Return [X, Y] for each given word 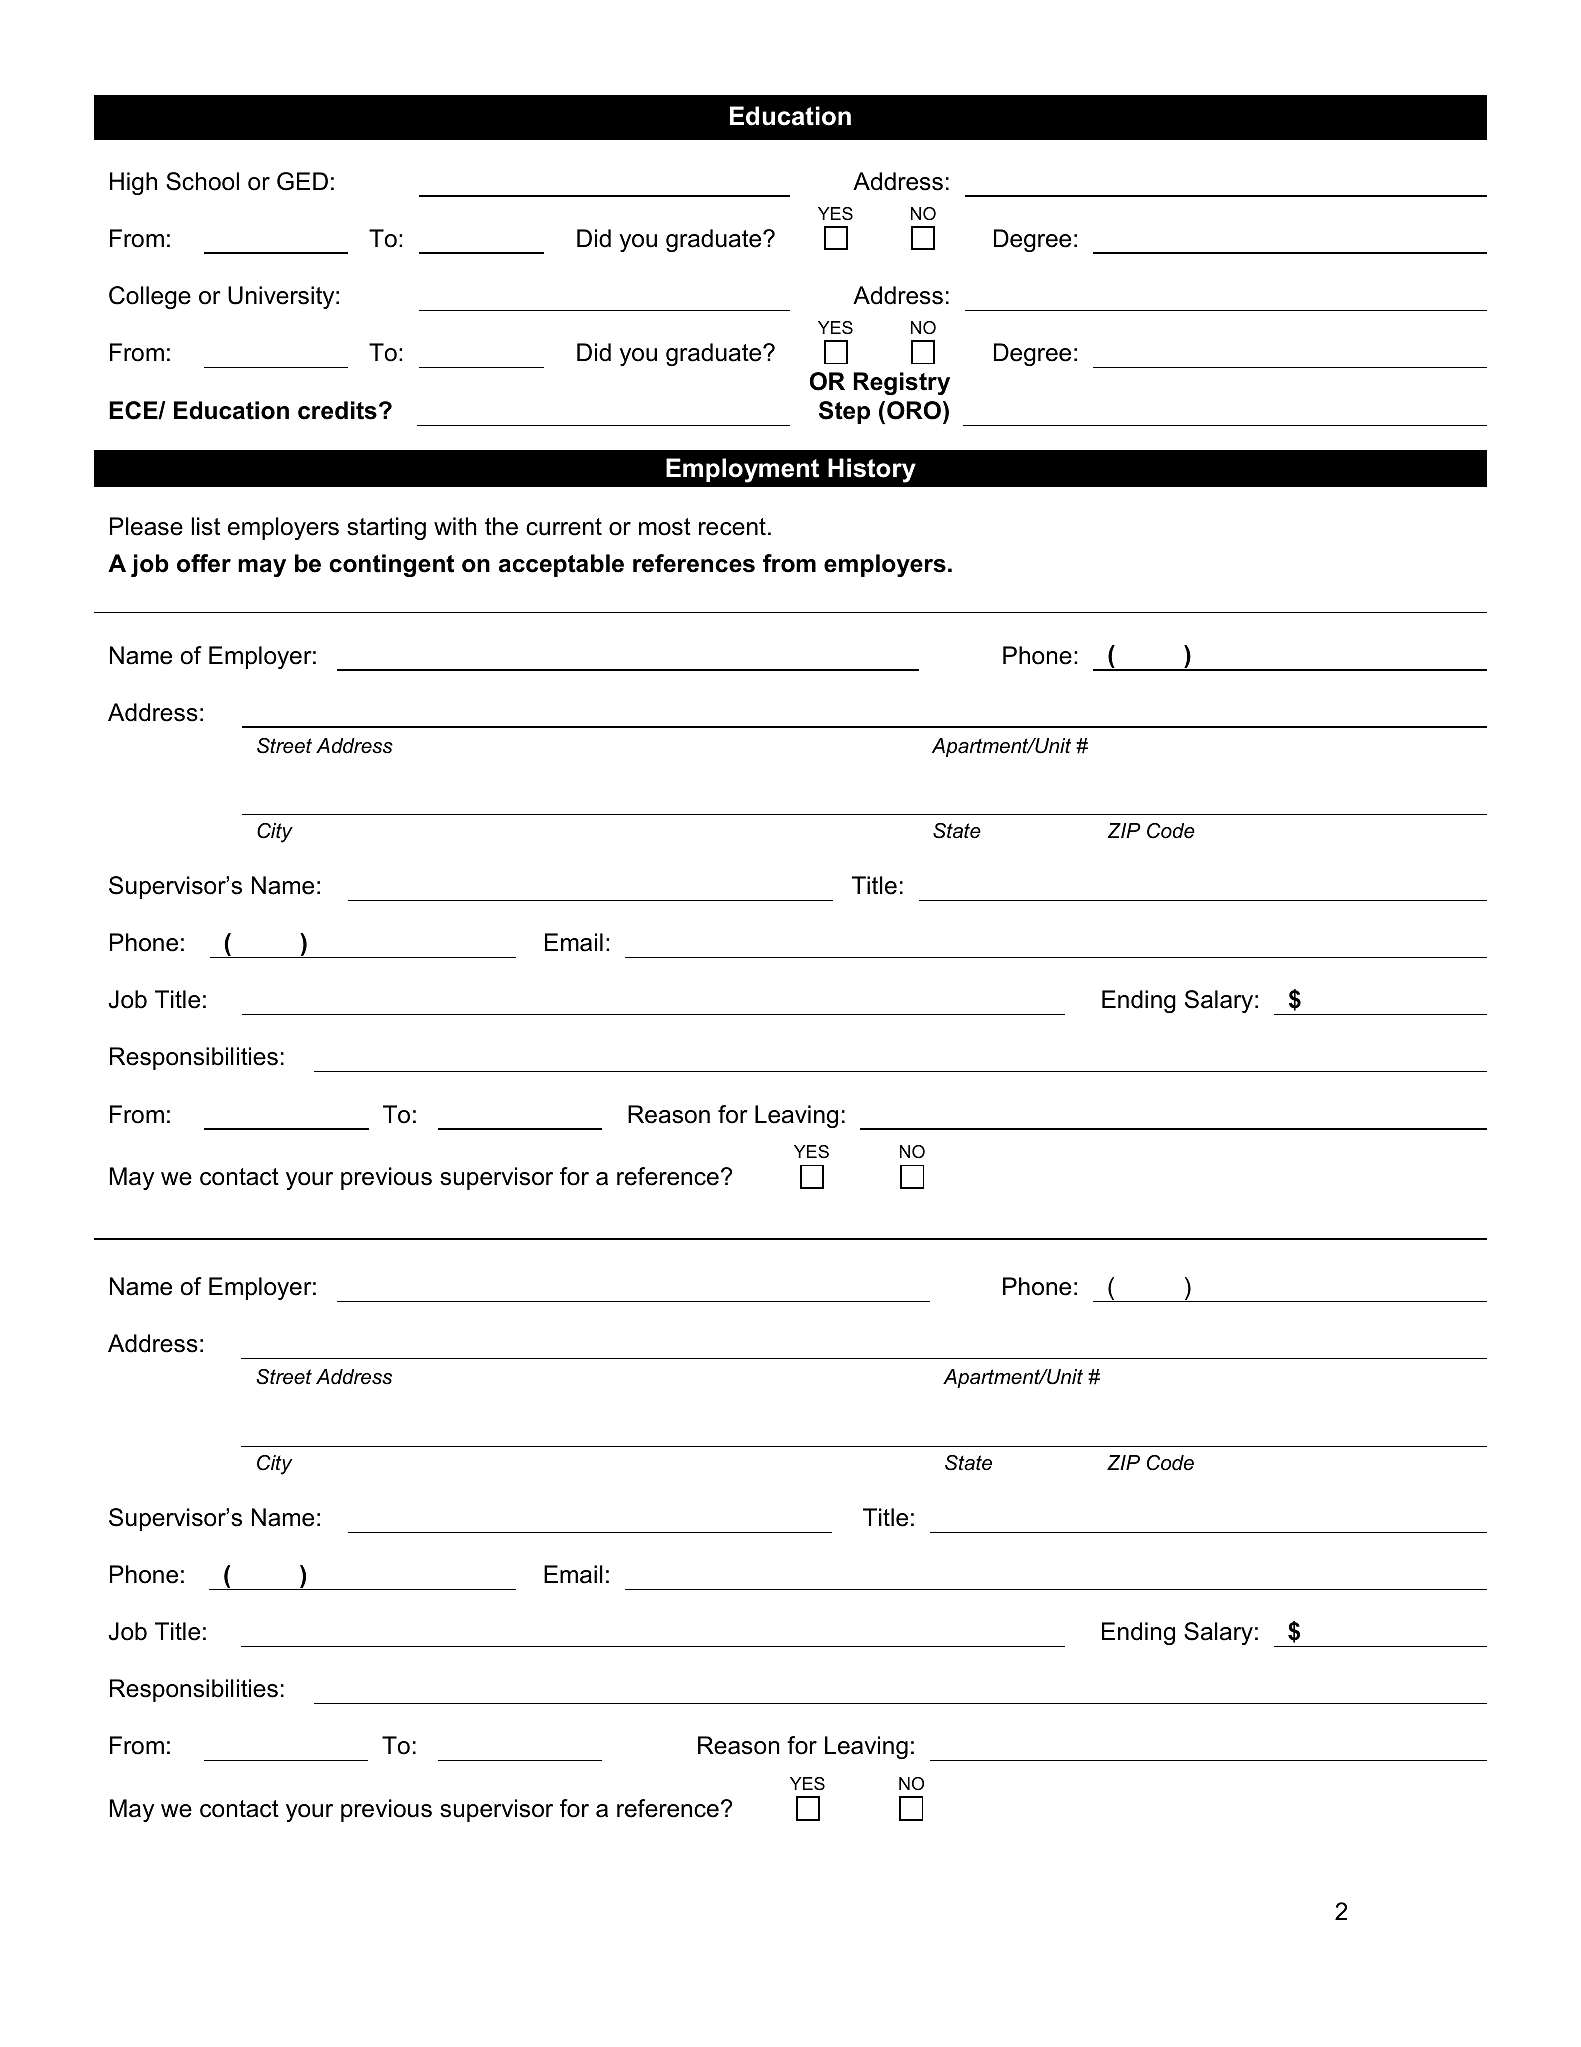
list [206, 526]
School [202, 181]
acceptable [561, 565]
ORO [914, 410]
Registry [901, 383]
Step [844, 412]
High [133, 183]
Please [146, 526]
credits [337, 410]
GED [302, 181]
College [150, 297]
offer [204, 563]
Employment [742, 470]
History [872, 470]
